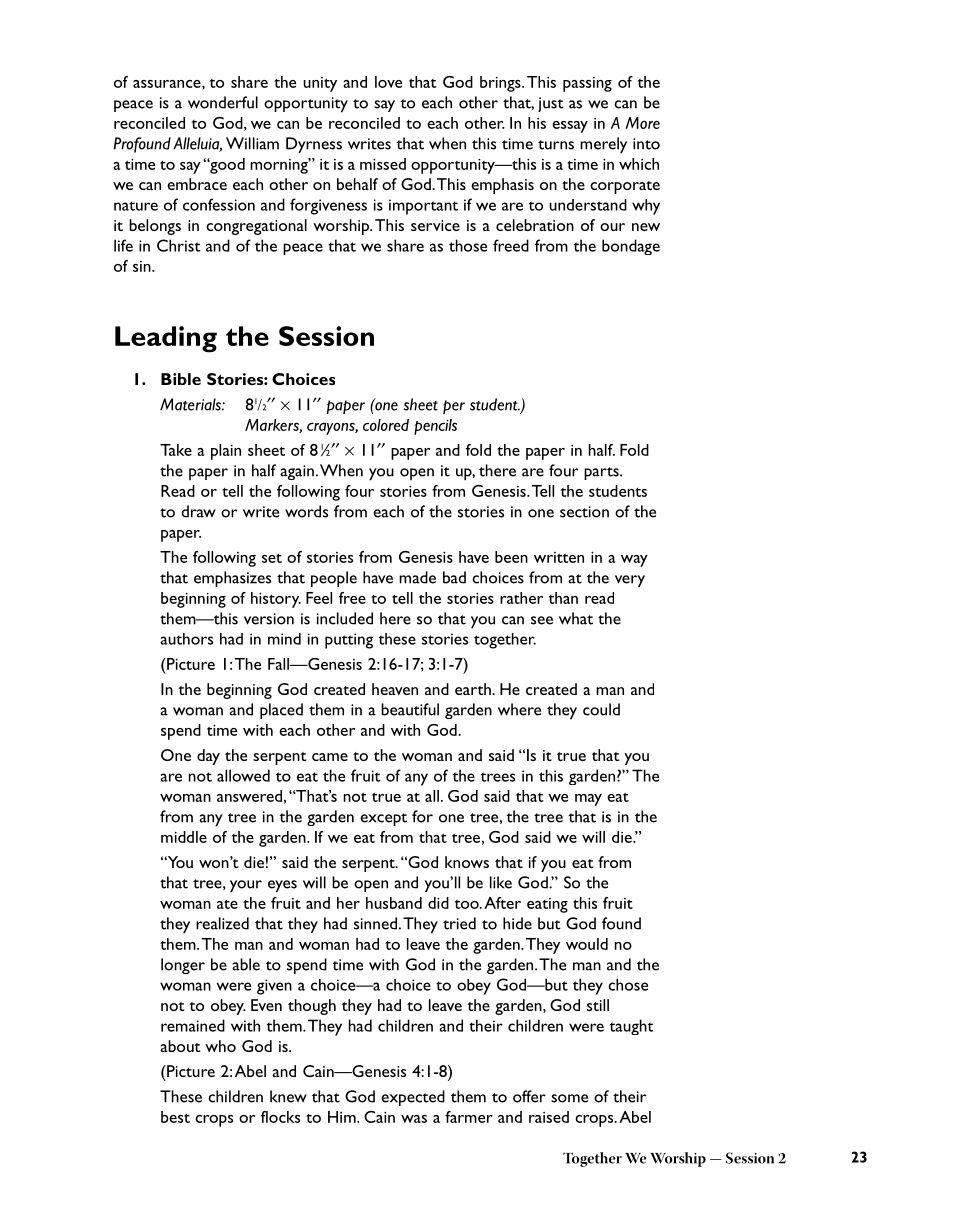 The width and height of the image is (962, 1232). Describe the element at coordinates (388, 82) in the image. I see `love` at that location.
